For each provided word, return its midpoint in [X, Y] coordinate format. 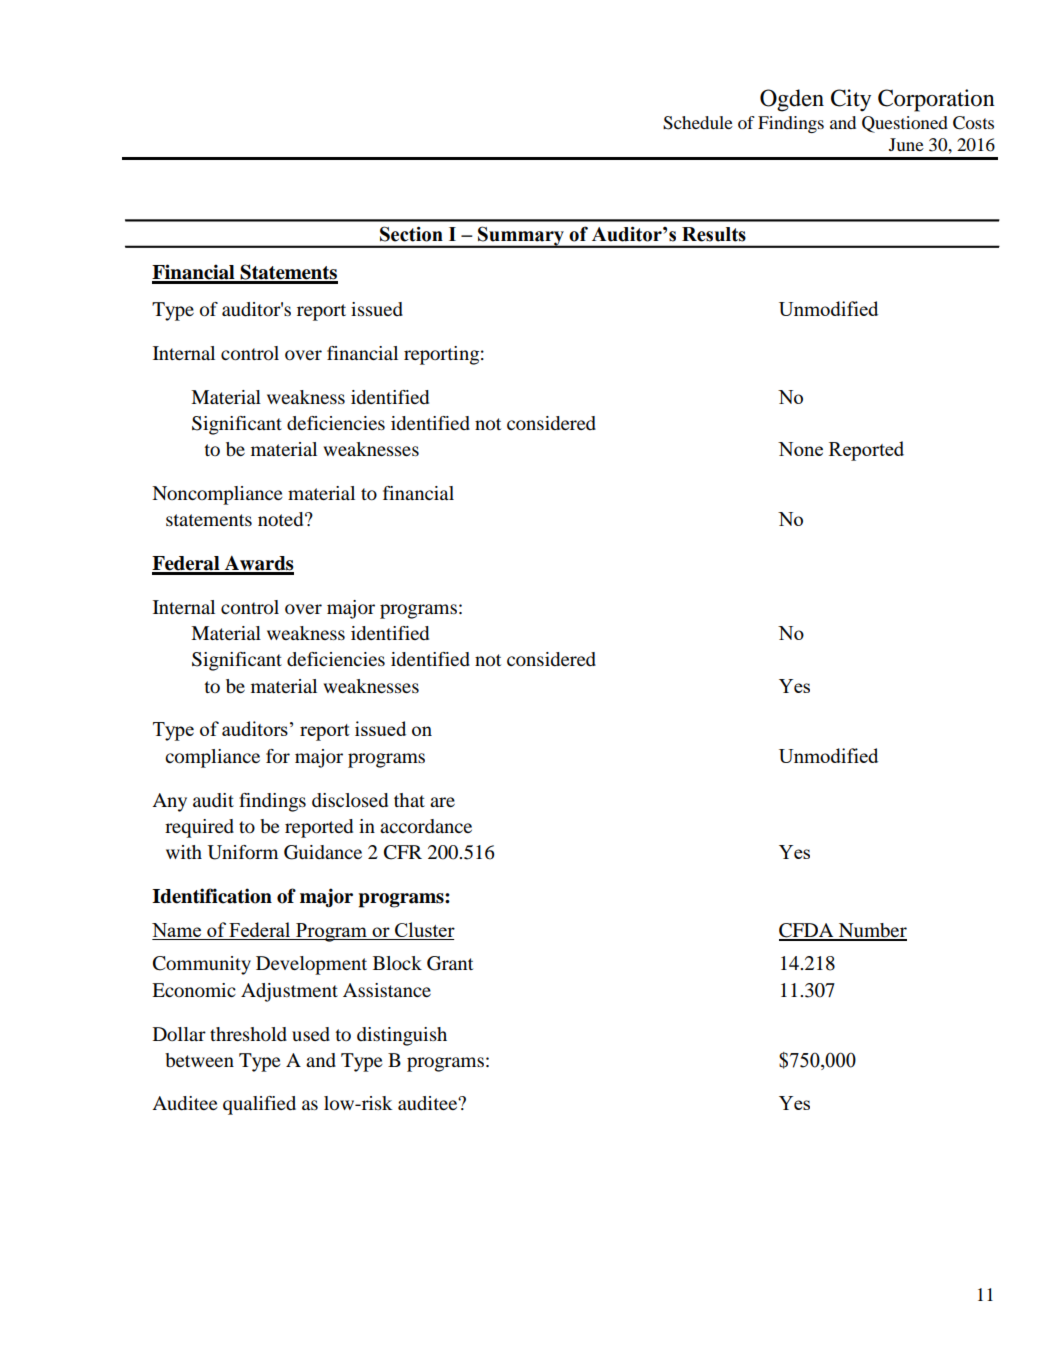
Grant [450, 963]
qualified [259, 1105]
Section [411, 234]
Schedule [698, 123]
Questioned [905, 124]
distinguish [402, 1036]
